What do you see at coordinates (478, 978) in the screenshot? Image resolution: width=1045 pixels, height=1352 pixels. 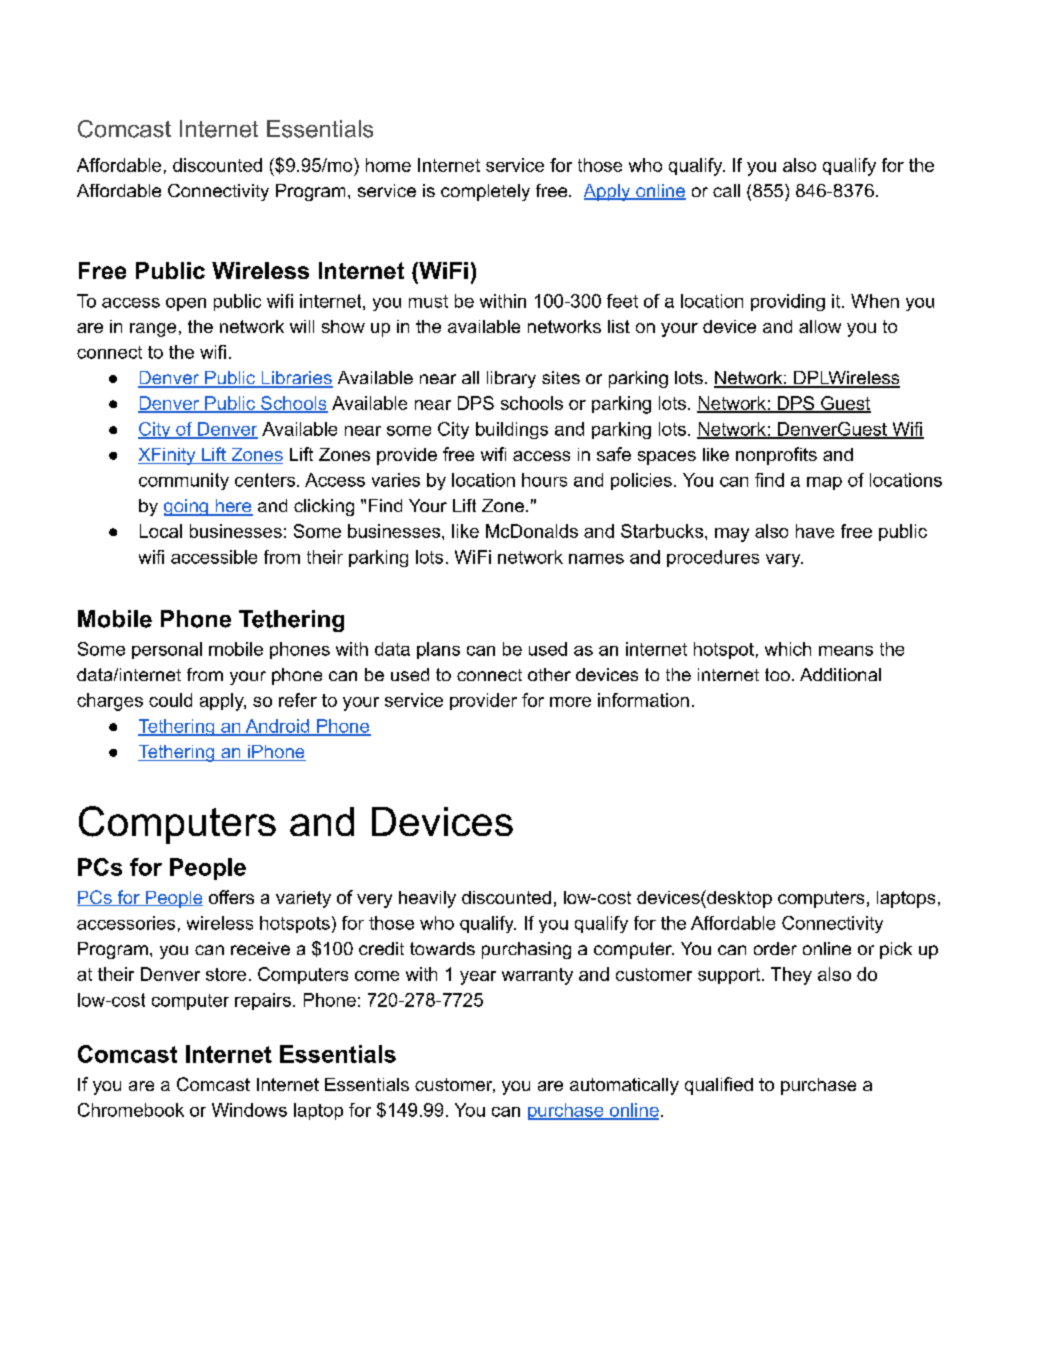 I see `year` at bounding box center [478, 978].
